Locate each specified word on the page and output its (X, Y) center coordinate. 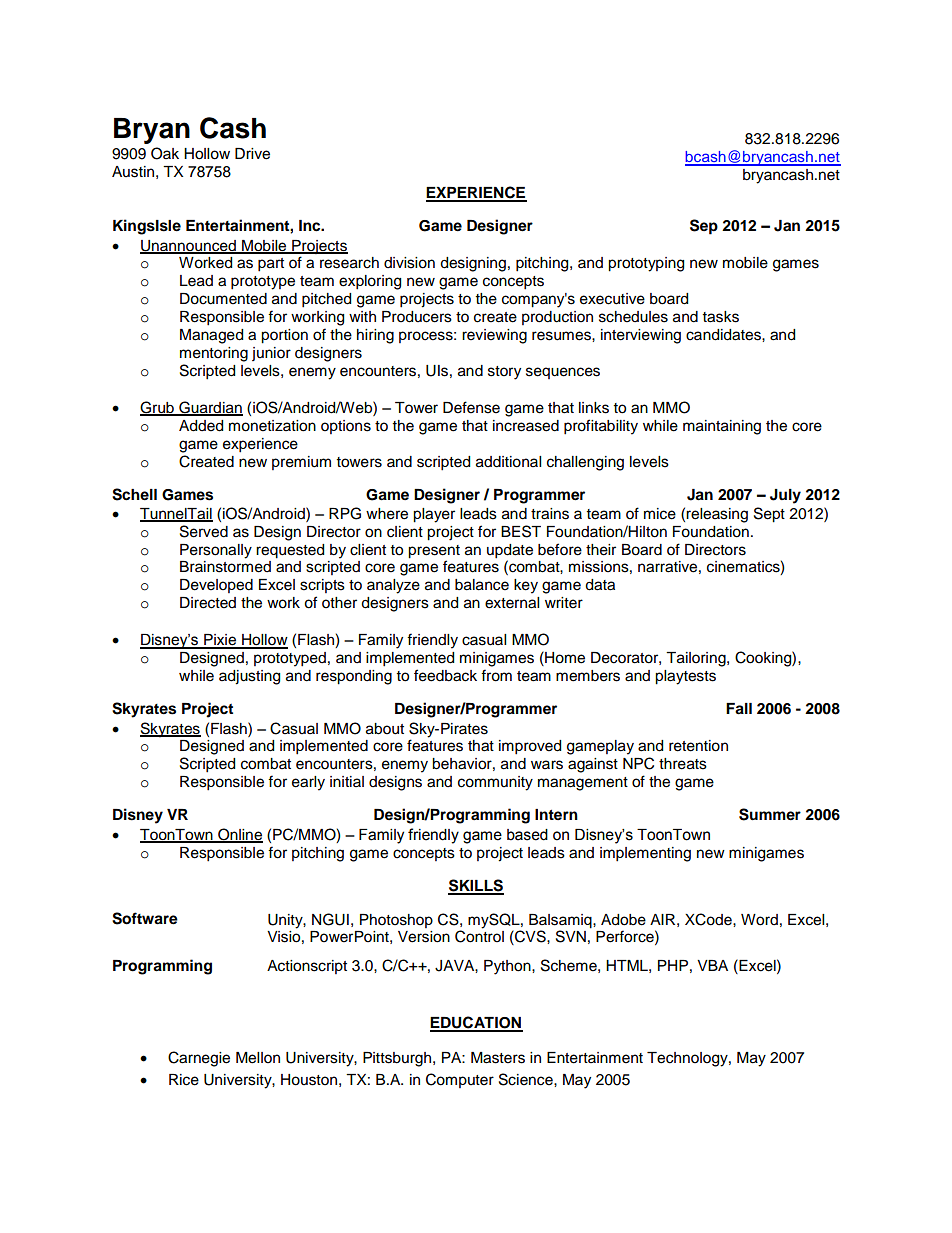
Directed (208, 603)
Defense (471, 407)
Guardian (210, 408)
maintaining (722, 427)
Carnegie (199, 1059)
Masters (498, 1058)
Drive (252, 154)
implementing (645, 854)
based (527, 835)
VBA (712, 965)
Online (239, 835)
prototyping (646, 264)
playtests (685, 677)
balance (482, 585)
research (349, 263)
